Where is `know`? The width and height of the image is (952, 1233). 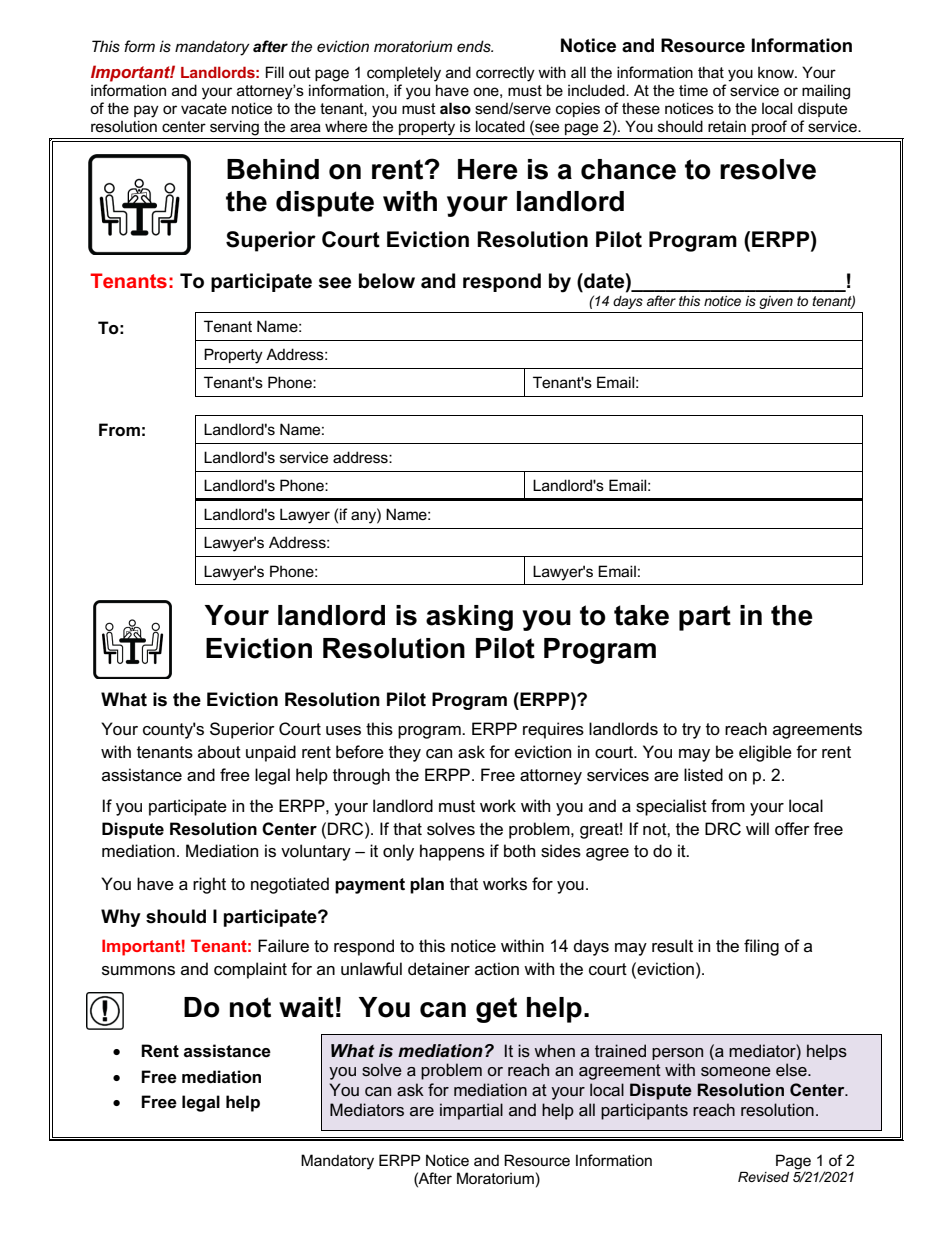 know is located at coordinates (777, 72).
